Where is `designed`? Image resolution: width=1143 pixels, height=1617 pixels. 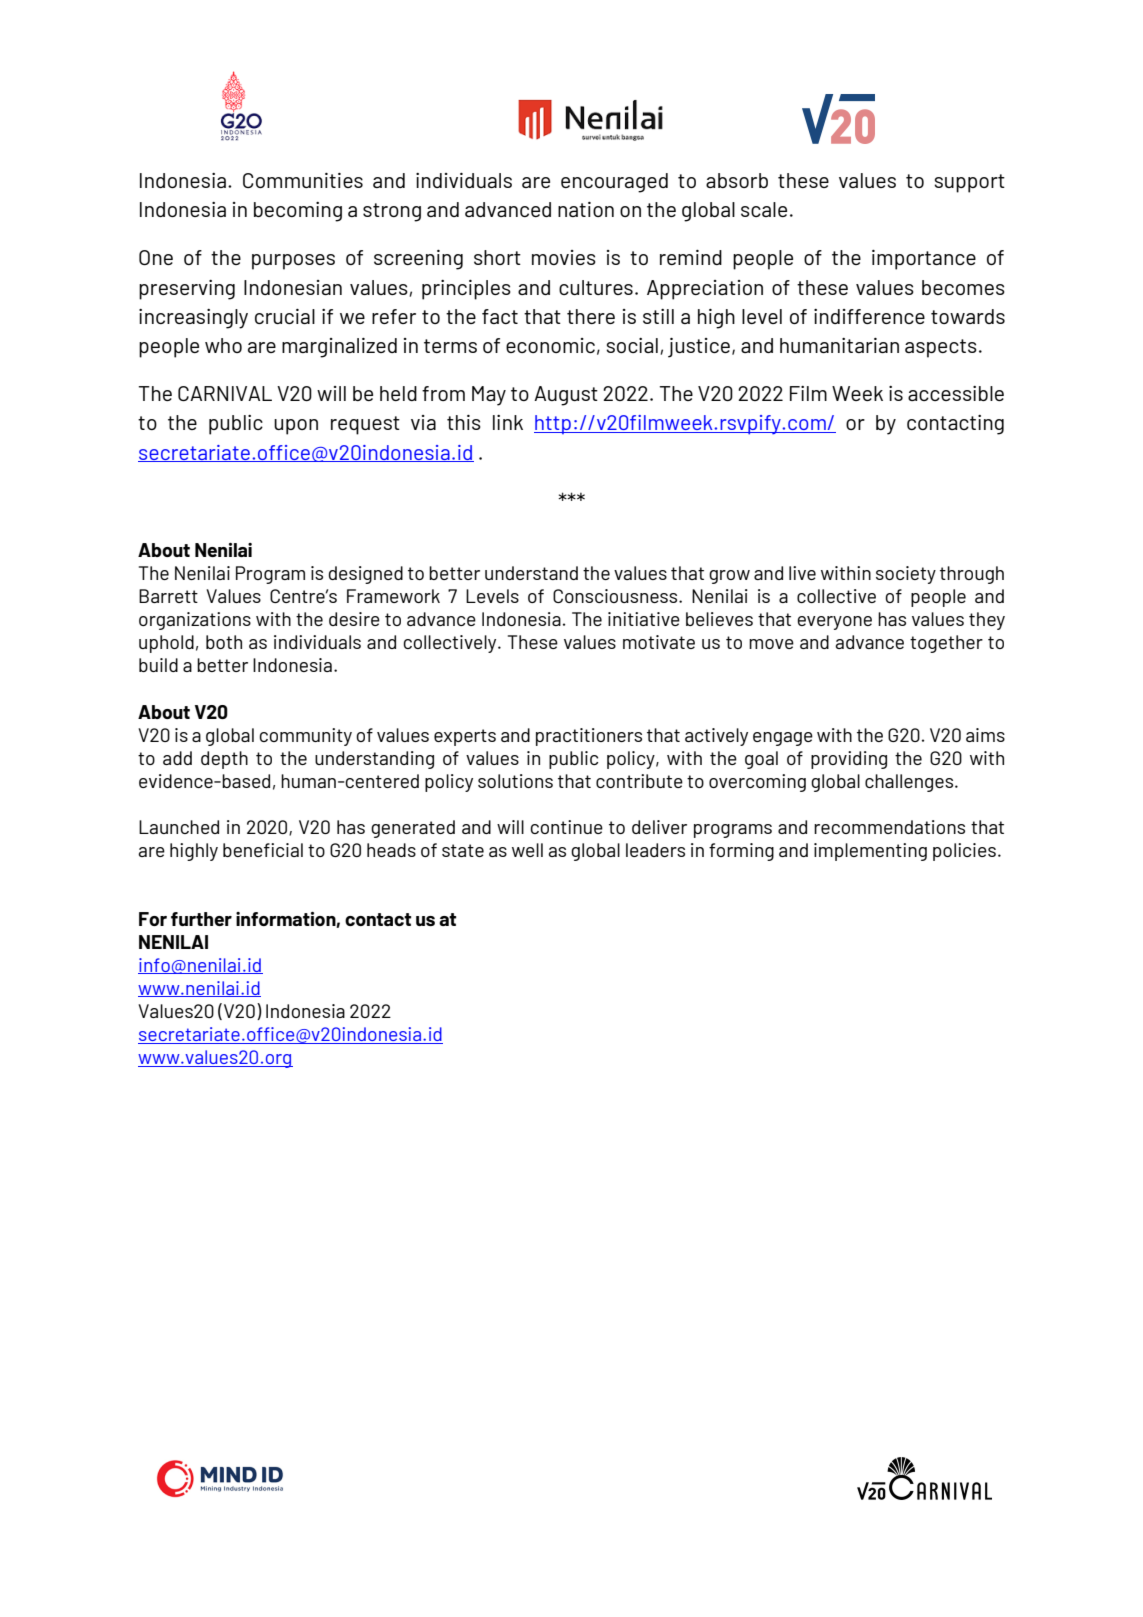 designed is located at coordinates (366, 575).
